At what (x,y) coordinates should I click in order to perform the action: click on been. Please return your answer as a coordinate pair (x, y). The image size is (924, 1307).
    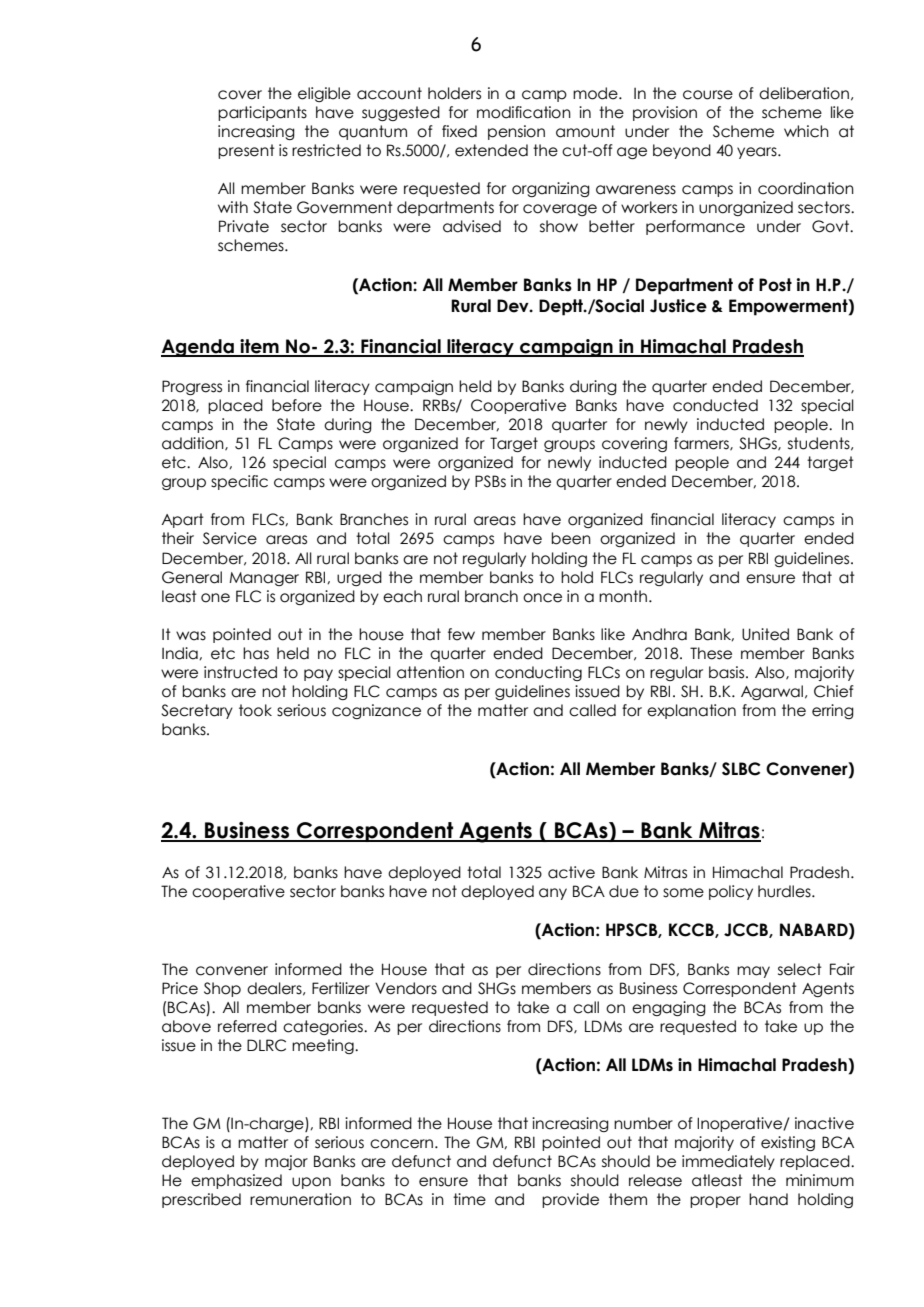
    Looking at the image, I should click on (571, 538).
